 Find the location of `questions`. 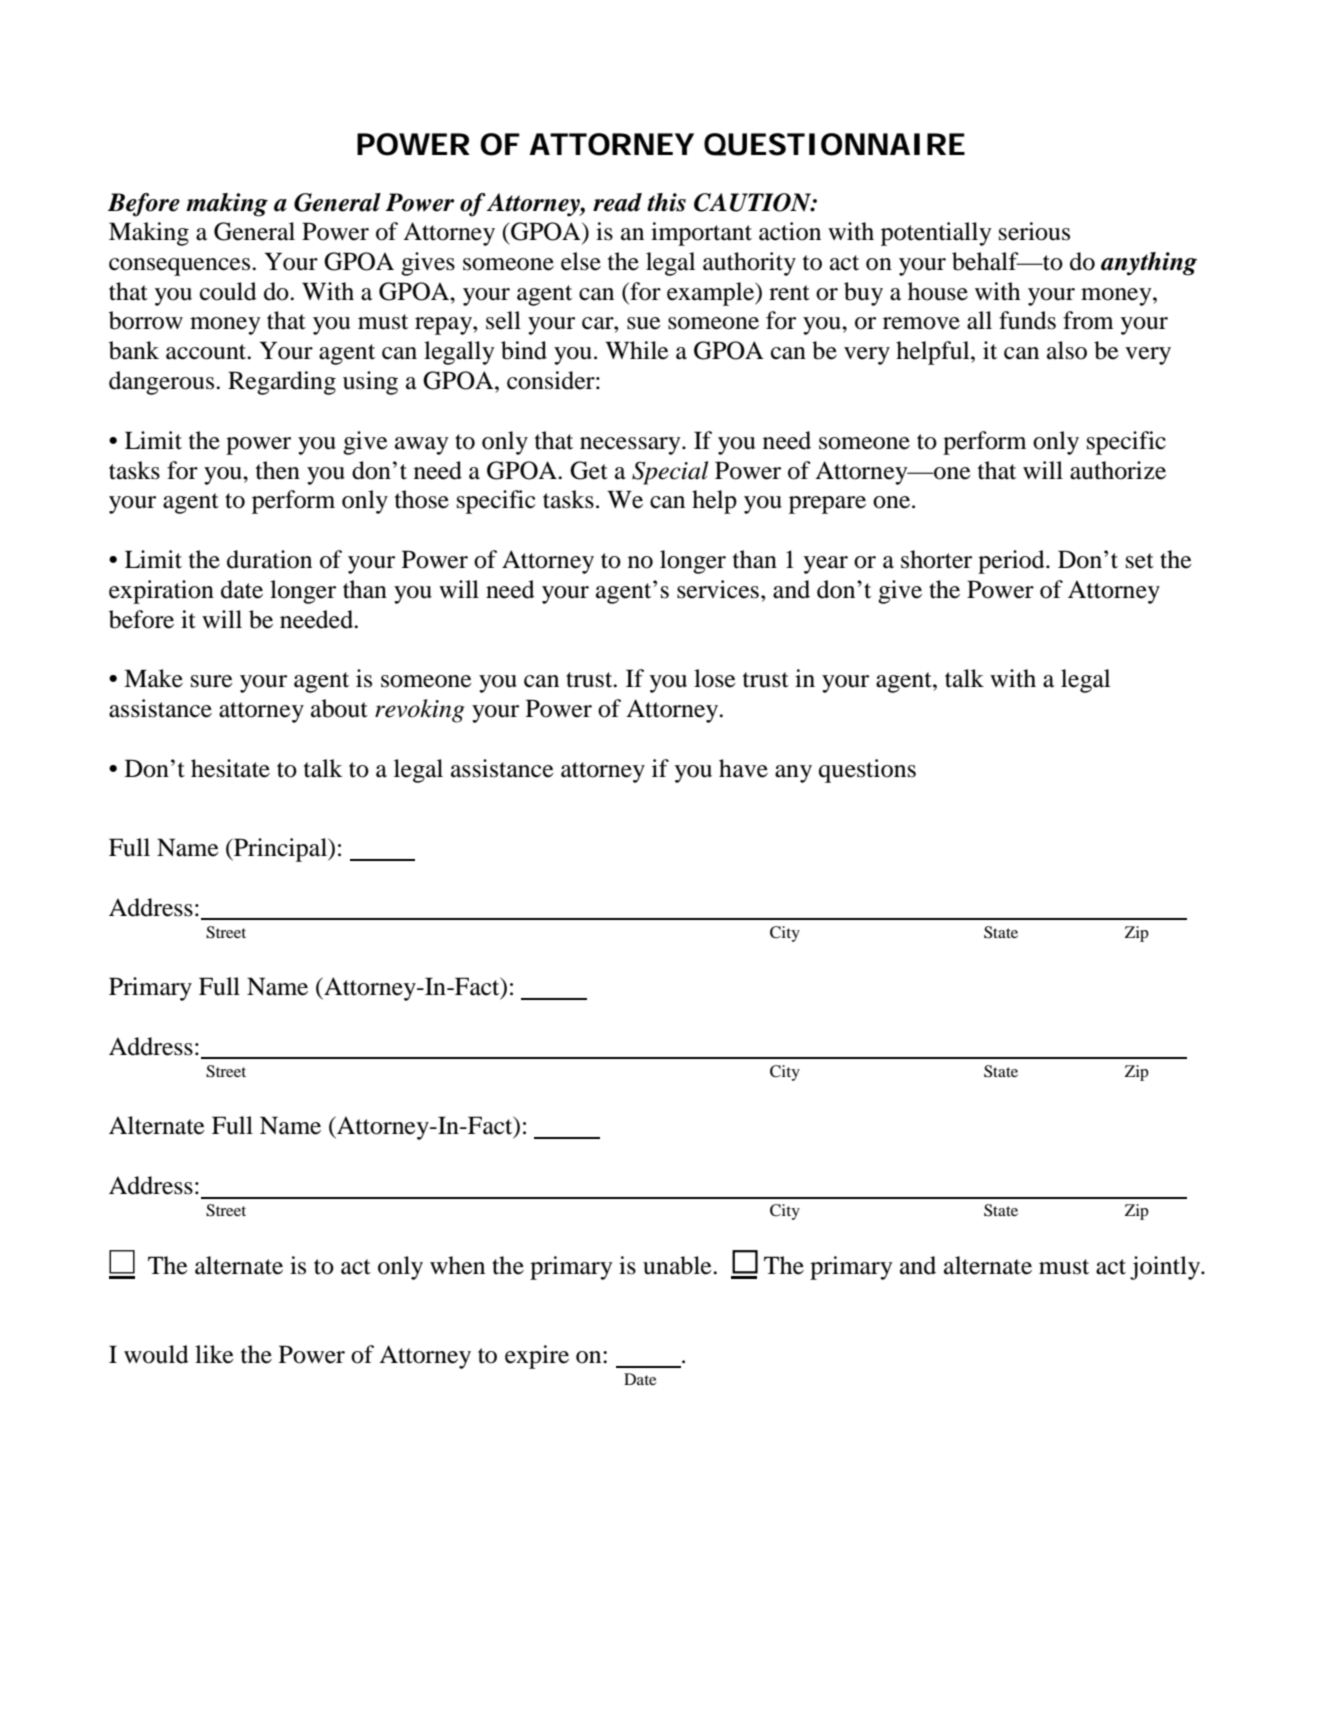

questions is located at coordinates (867, 771).
